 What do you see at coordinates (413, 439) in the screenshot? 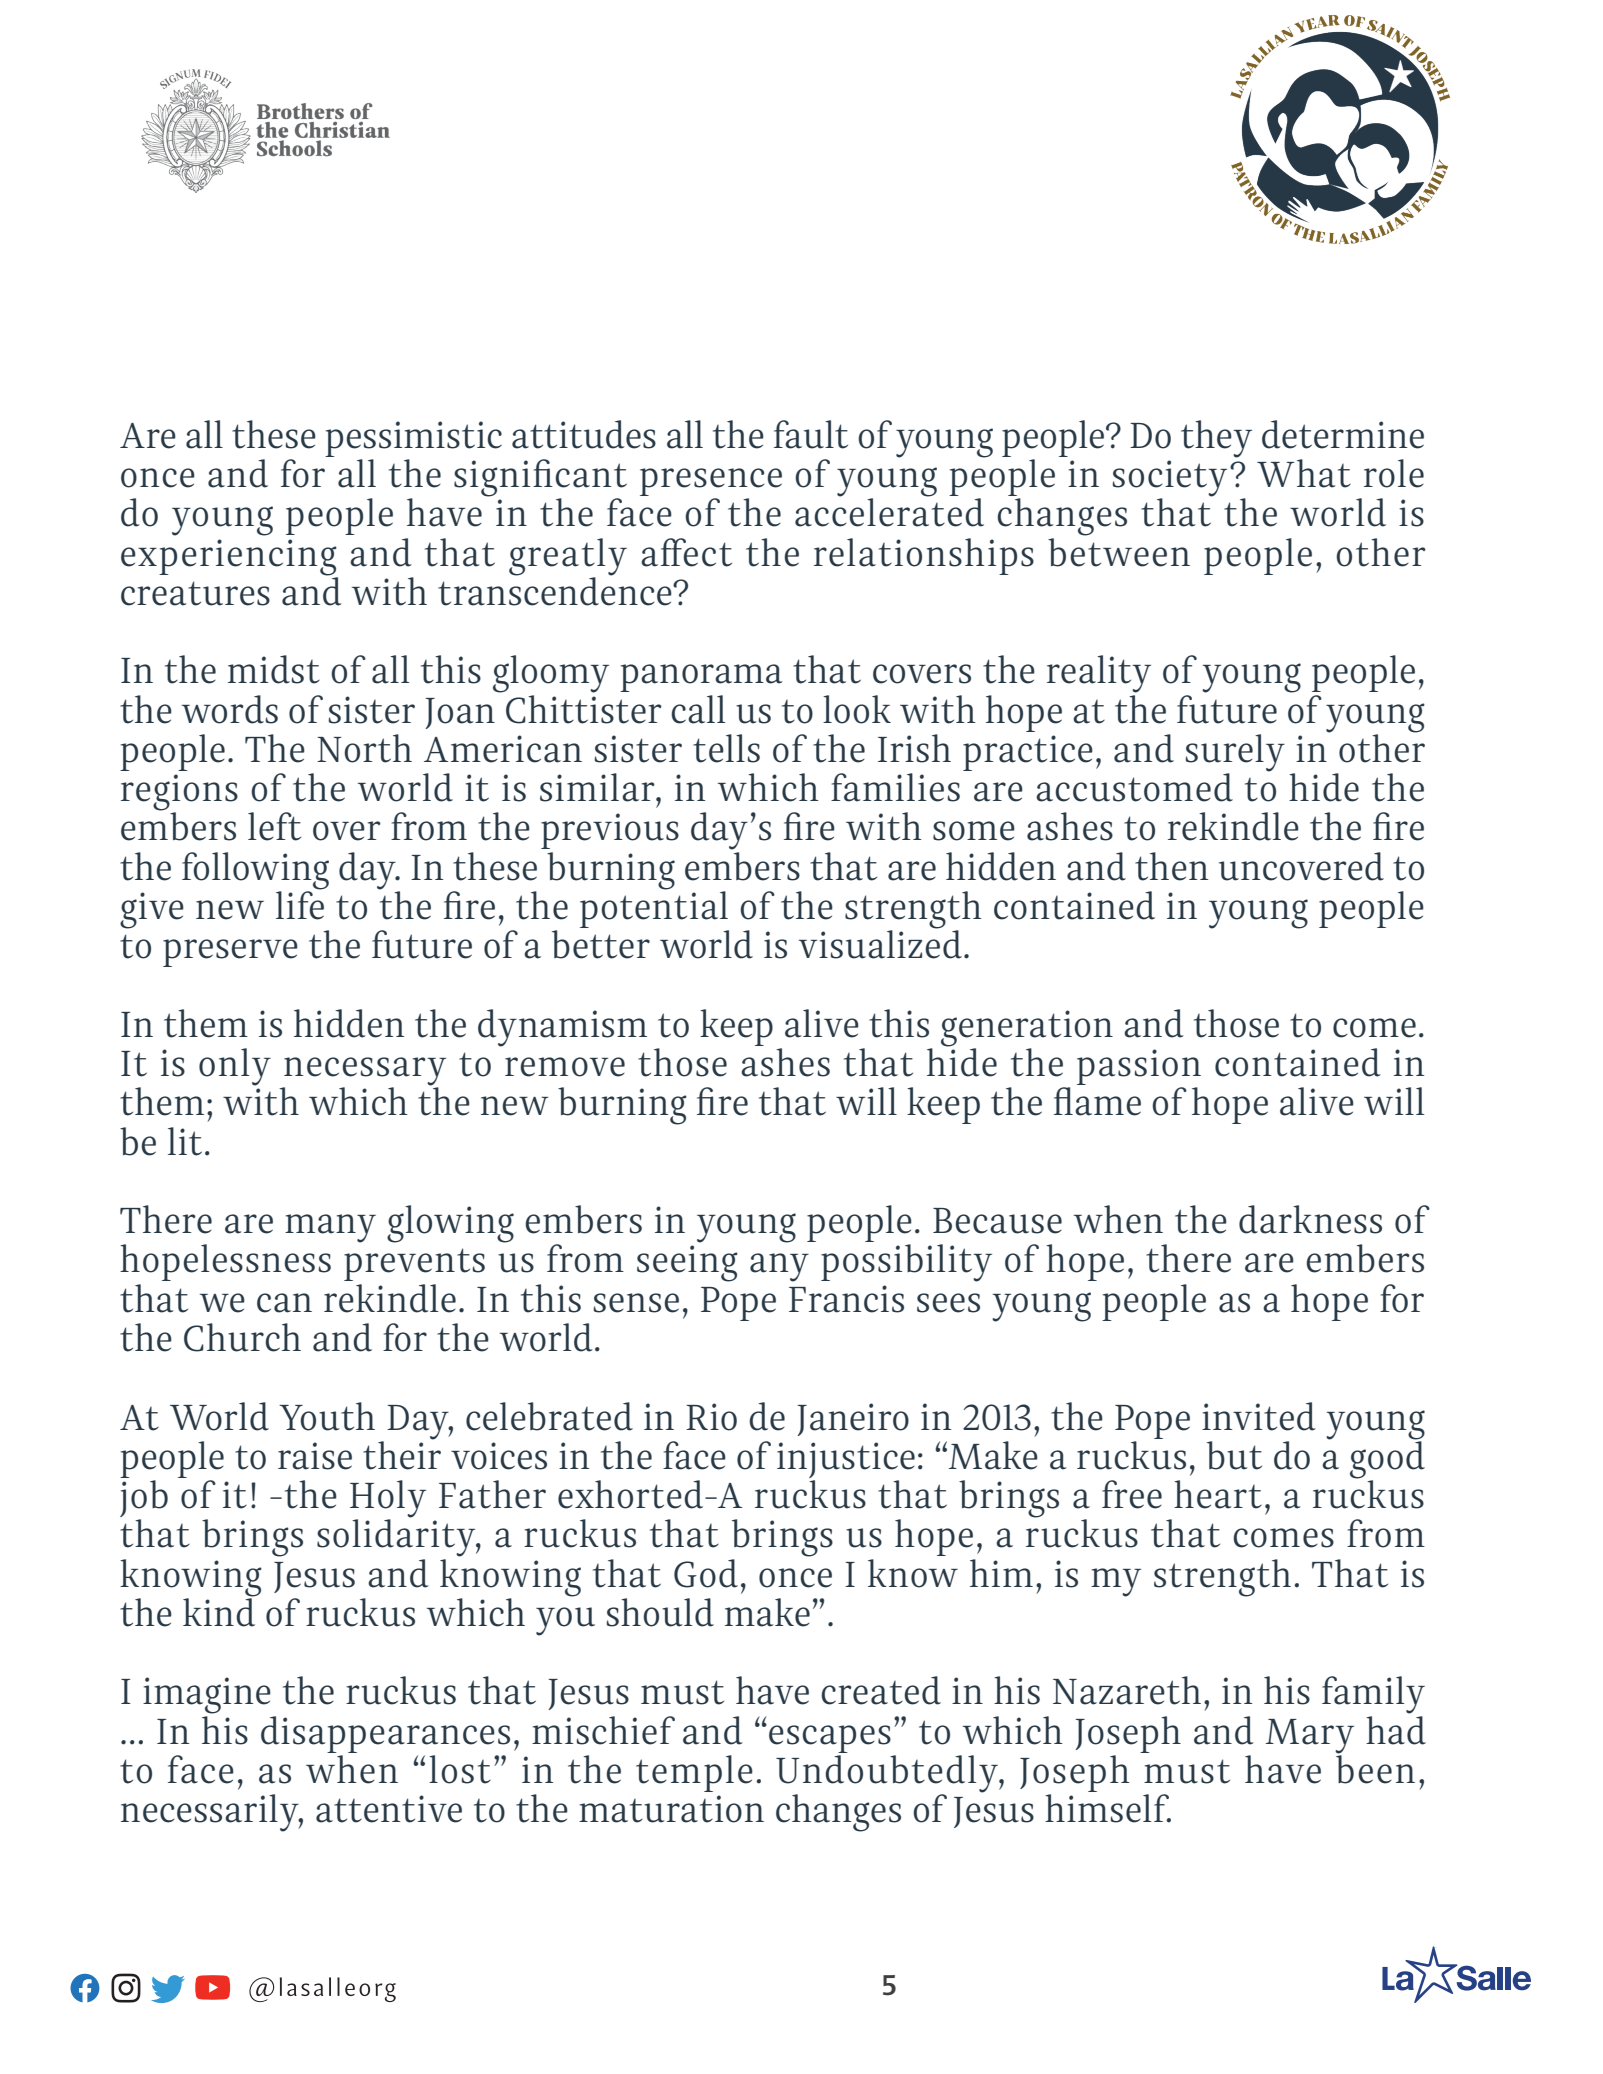
I see `pessimistic` at bounding box center [413, 439].
